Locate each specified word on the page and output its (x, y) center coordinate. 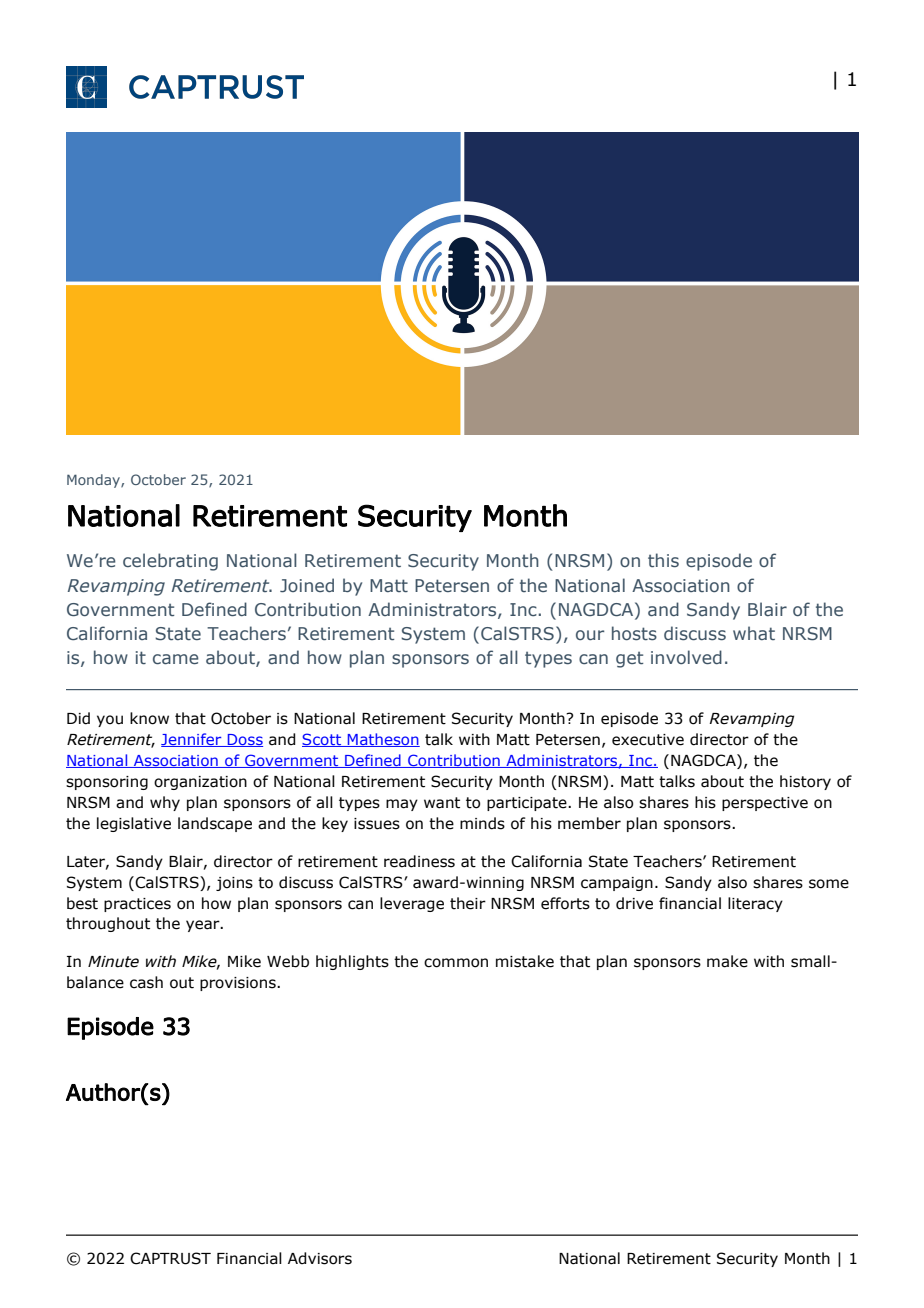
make (727, 961)
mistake (525, 961)
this (663, 560)
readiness (419, 861)
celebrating (170, 562)
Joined (307, 585)
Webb (288, 961)
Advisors (320, 1258)
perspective (765, 804)
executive (648, 740)
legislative (134, 824)
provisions (239, 984)
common (456, 963)
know (149, 718)
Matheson (383, 740)
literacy (755, 904)
